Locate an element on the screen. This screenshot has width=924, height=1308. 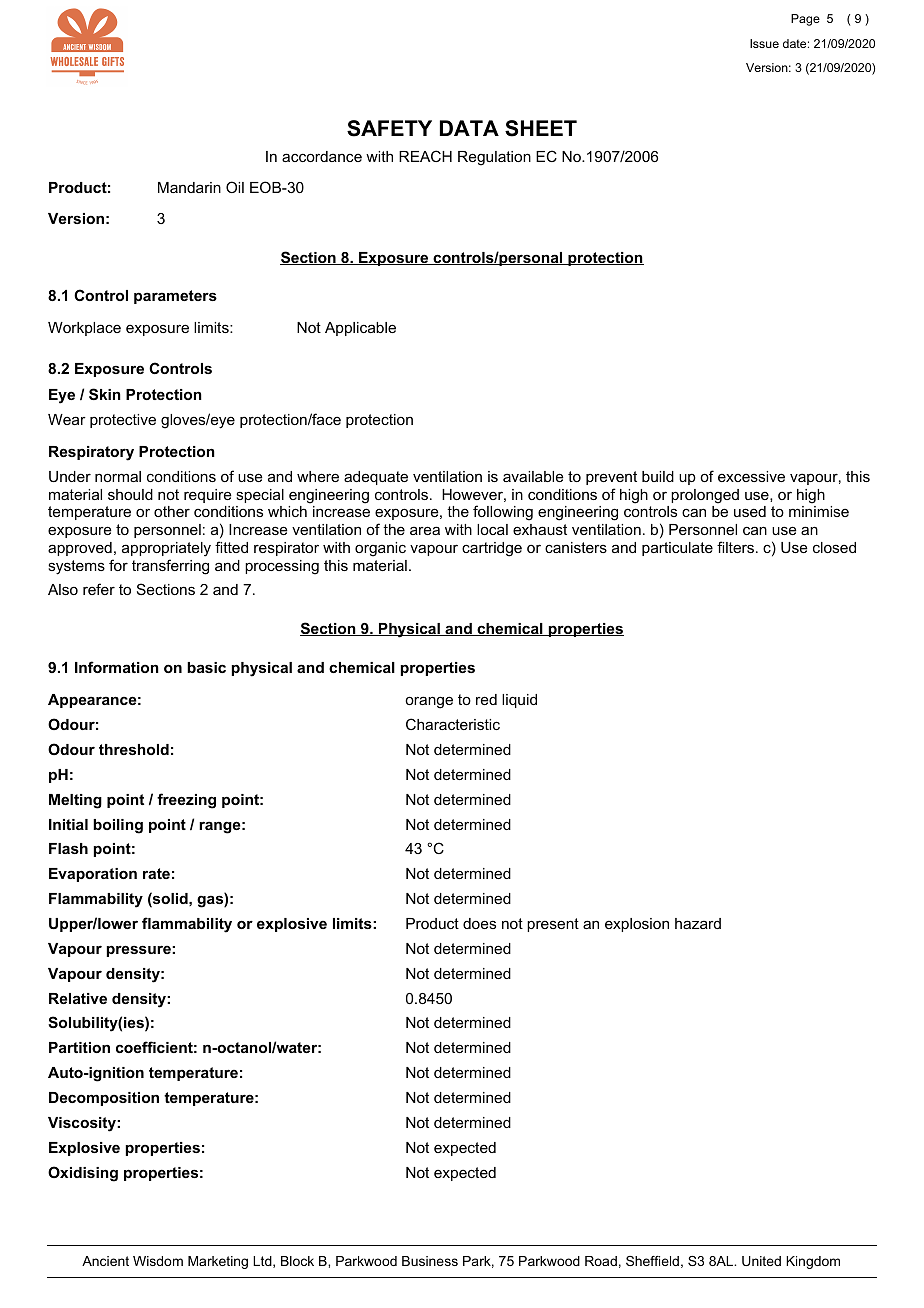
Information is located at coordinates (117, 667).
